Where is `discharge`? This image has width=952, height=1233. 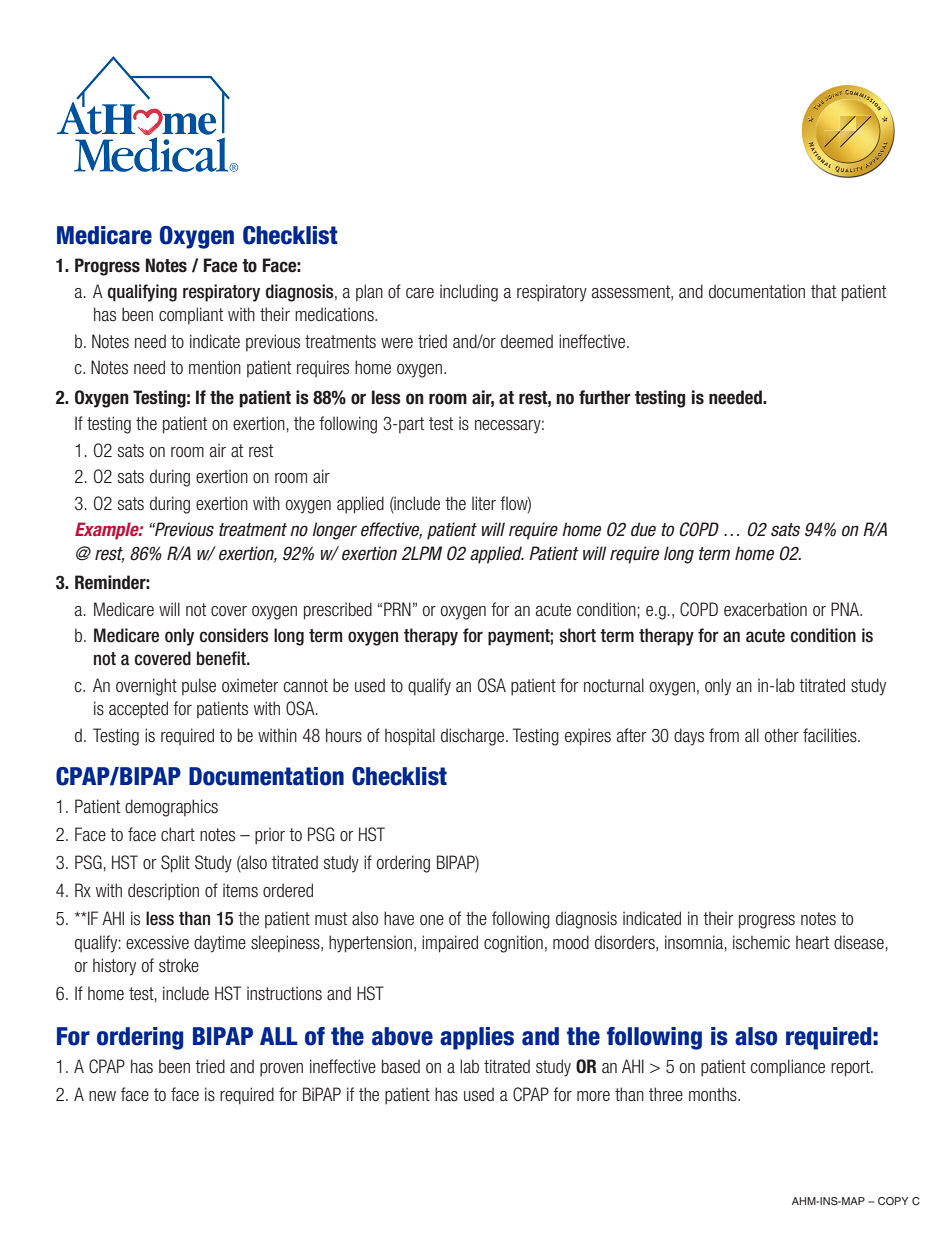 discharge is located at coordinates (474, 737).
